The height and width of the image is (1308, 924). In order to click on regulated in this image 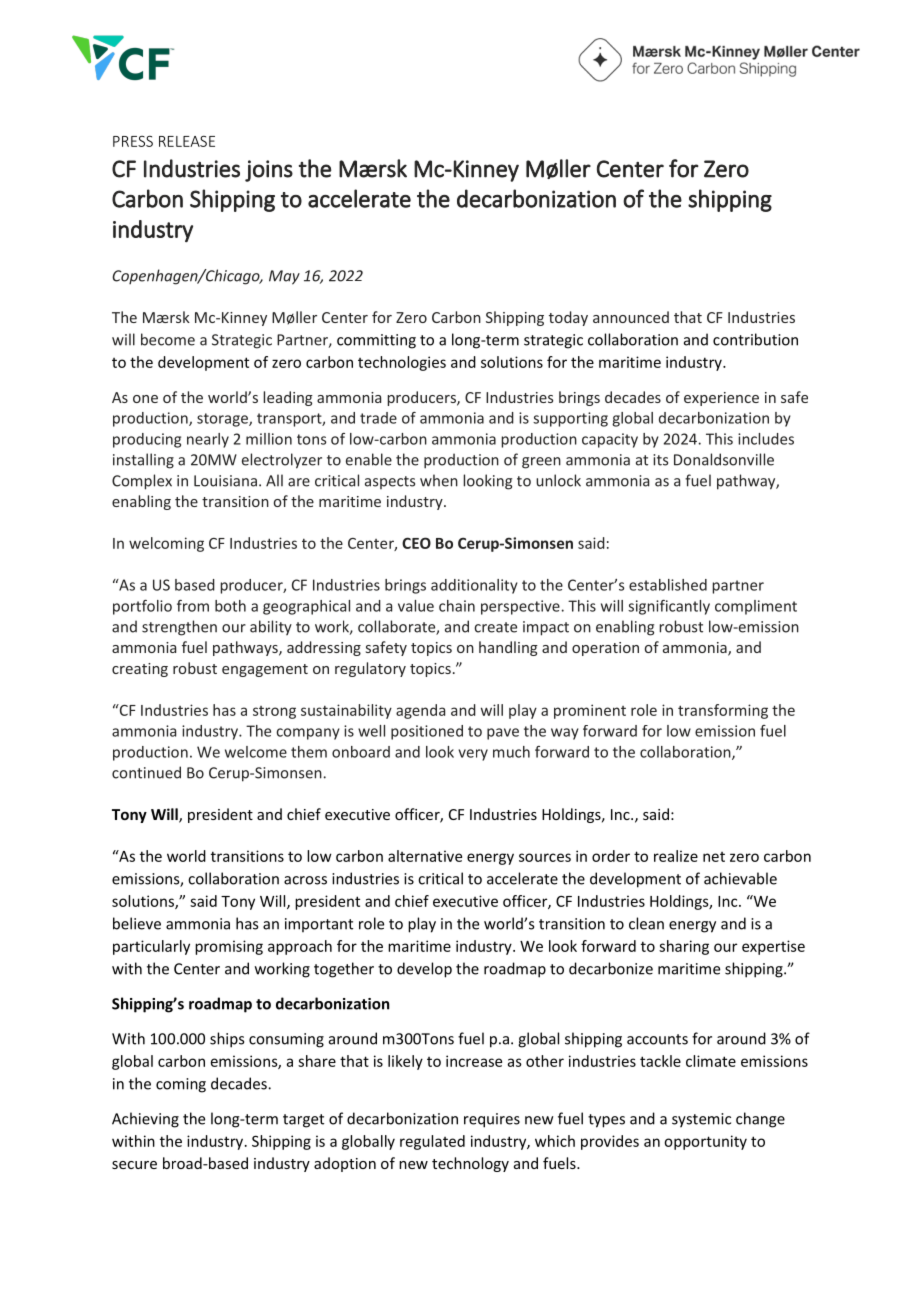, I will do `click(432, 1142)`.
